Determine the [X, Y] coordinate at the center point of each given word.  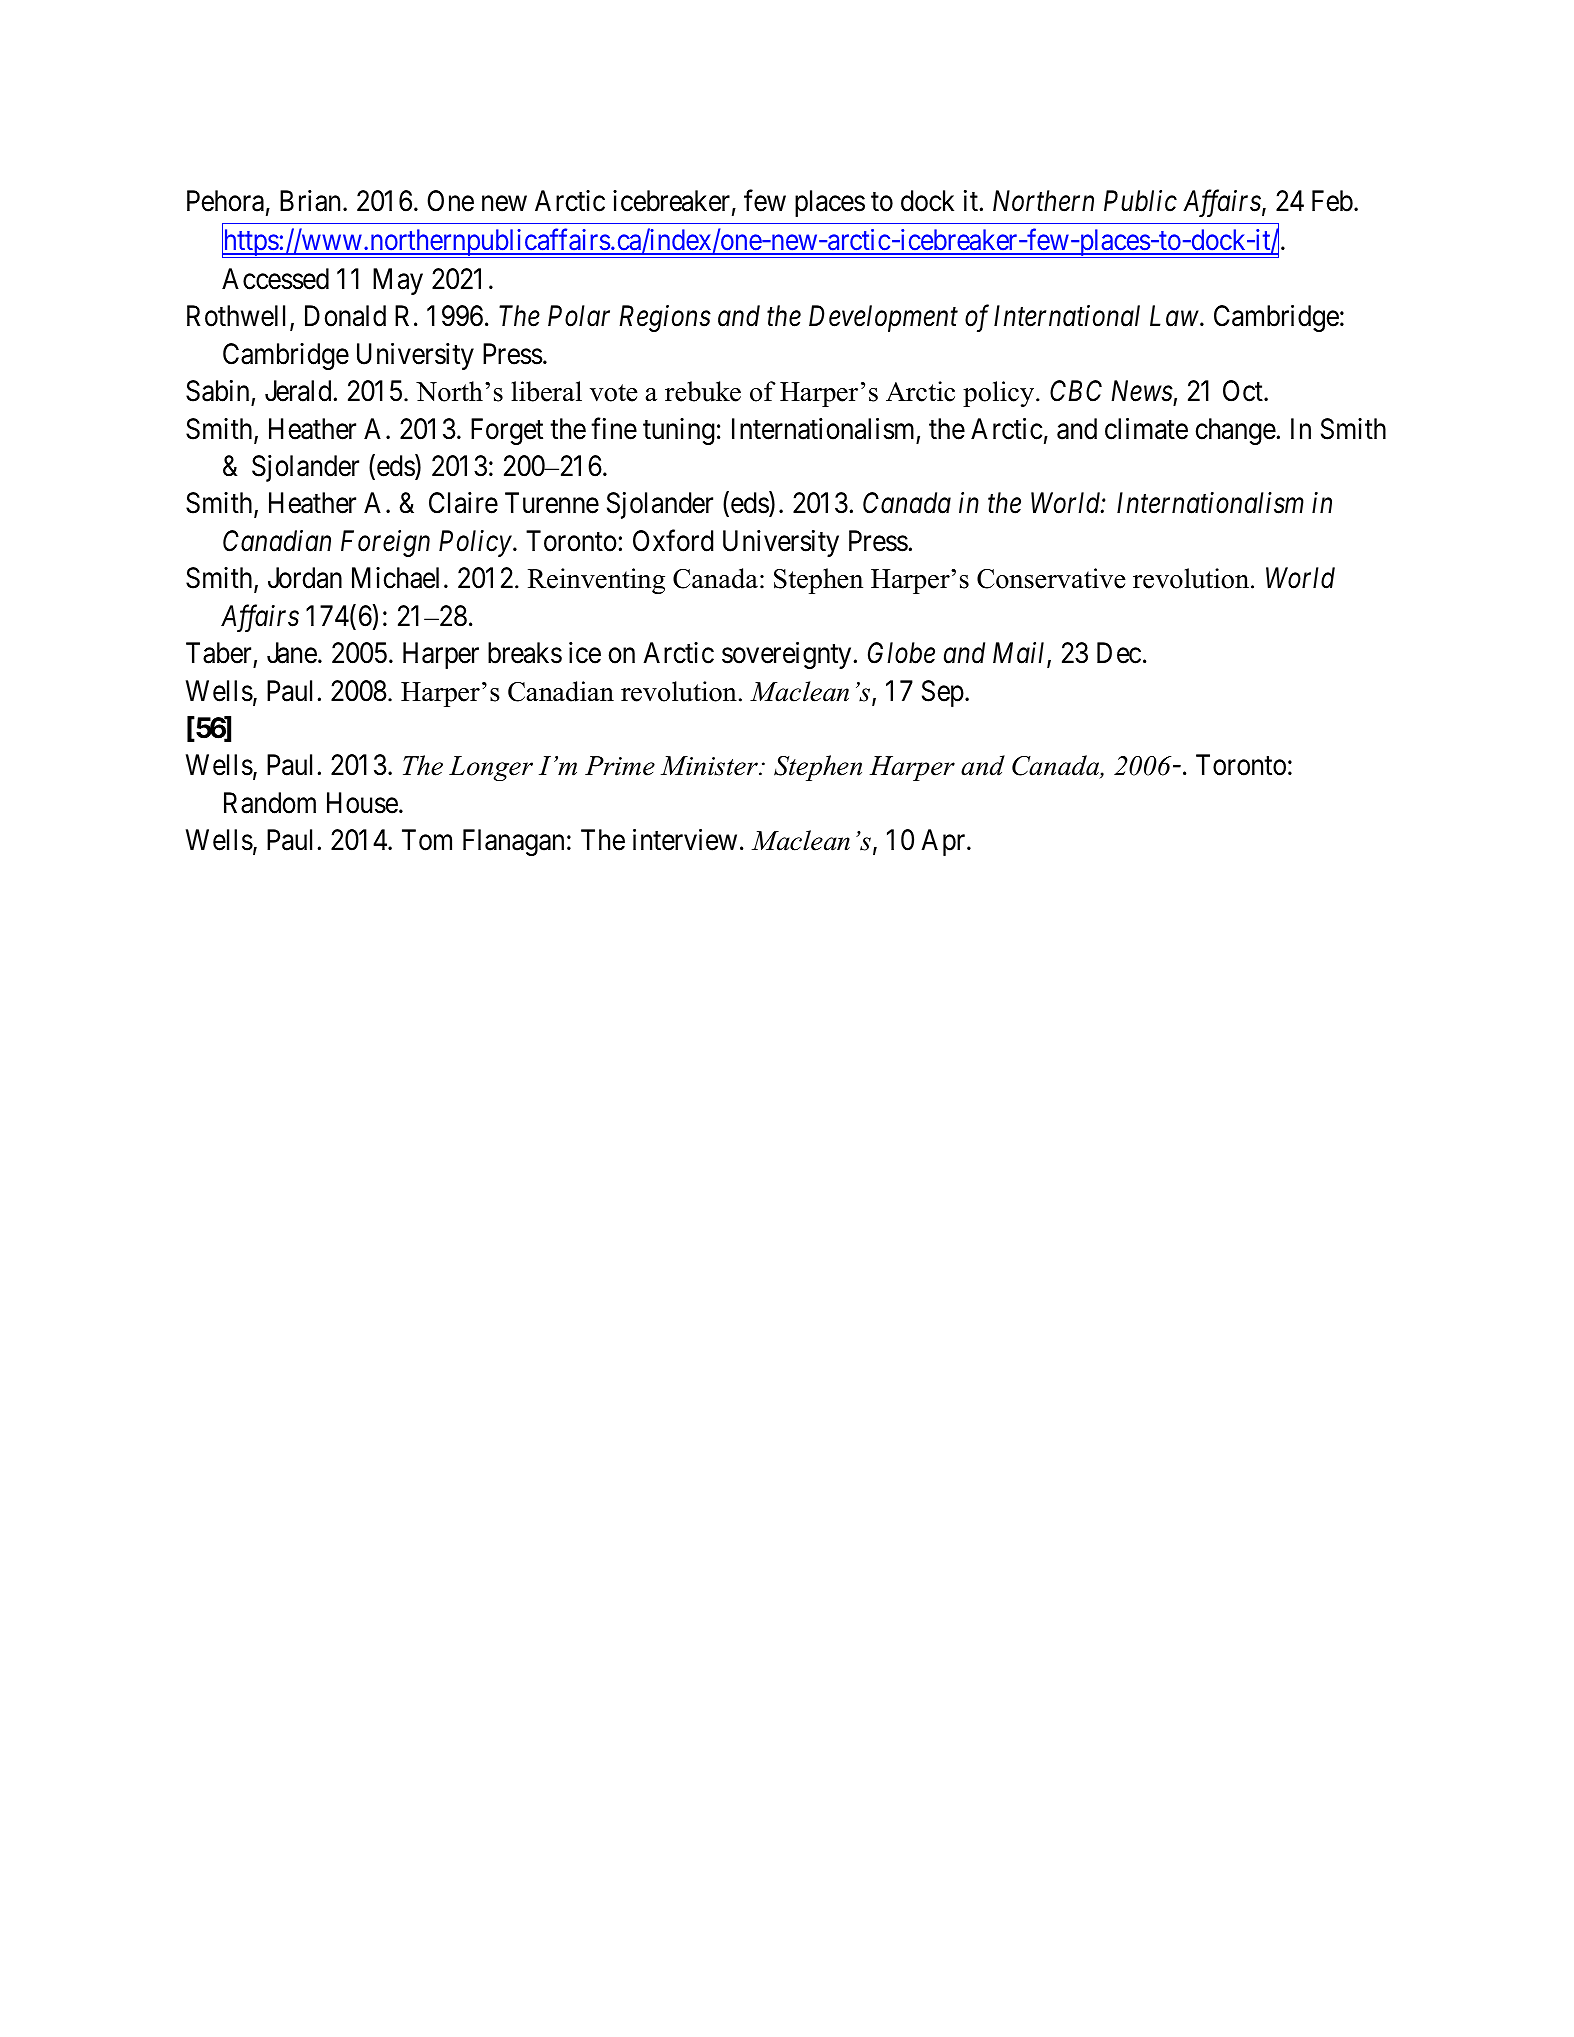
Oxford [673, 540]
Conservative [1051, 578]
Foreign [385, 543]
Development [883, 318]
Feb [1332, 201]
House [362, 803]
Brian [312, 201]
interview [685, 840]
